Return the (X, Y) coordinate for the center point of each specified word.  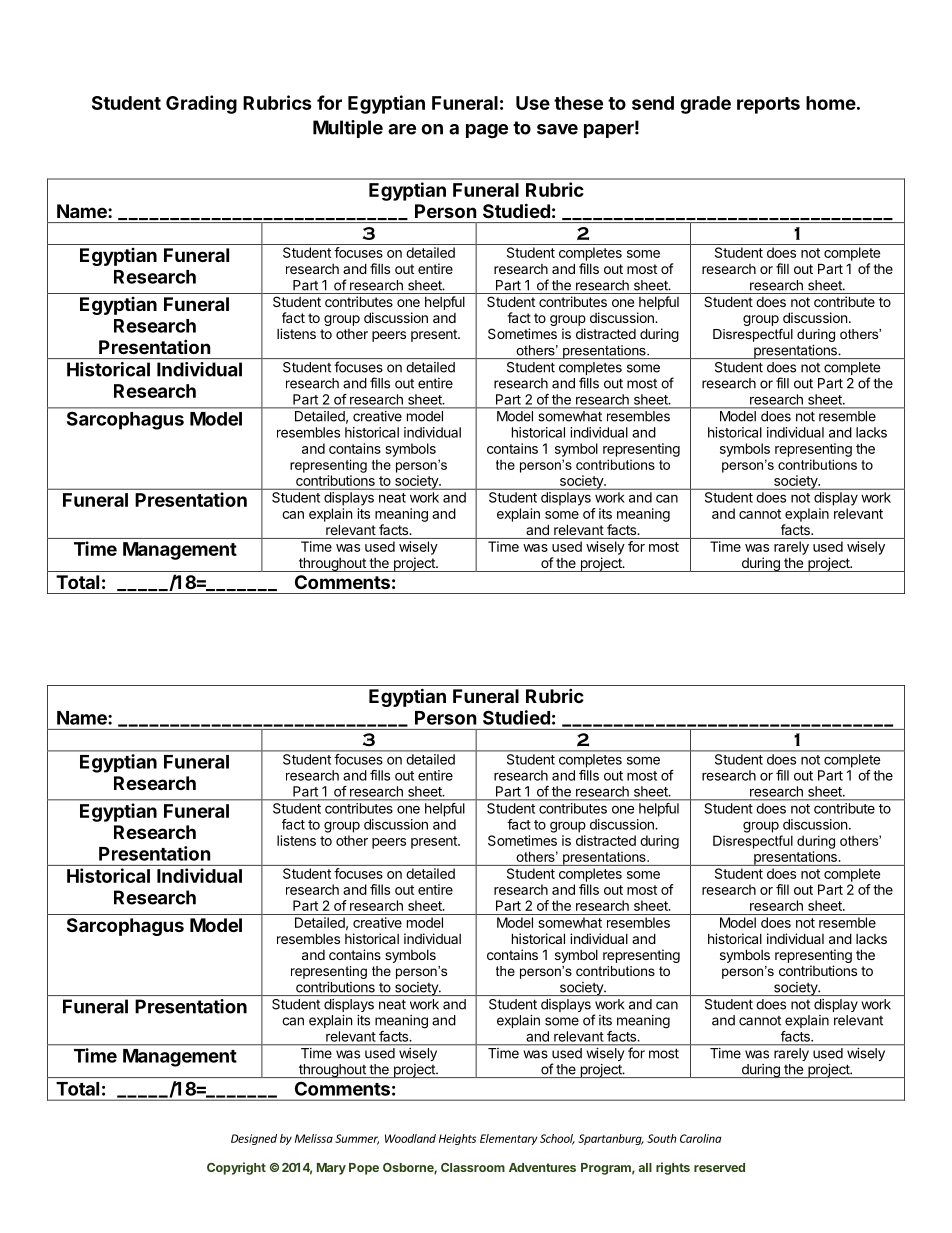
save (557, 129)
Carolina (700, 1138)
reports (768, 105)
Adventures (542, 1167)
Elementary (509, 1139)
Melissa (314, 1138)
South (662, 1138)
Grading (201, 104)
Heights (457, 1139)
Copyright (236, 1168)
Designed (254, 1139)
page (487, 131)
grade (705, 105)
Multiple (348, 129)
